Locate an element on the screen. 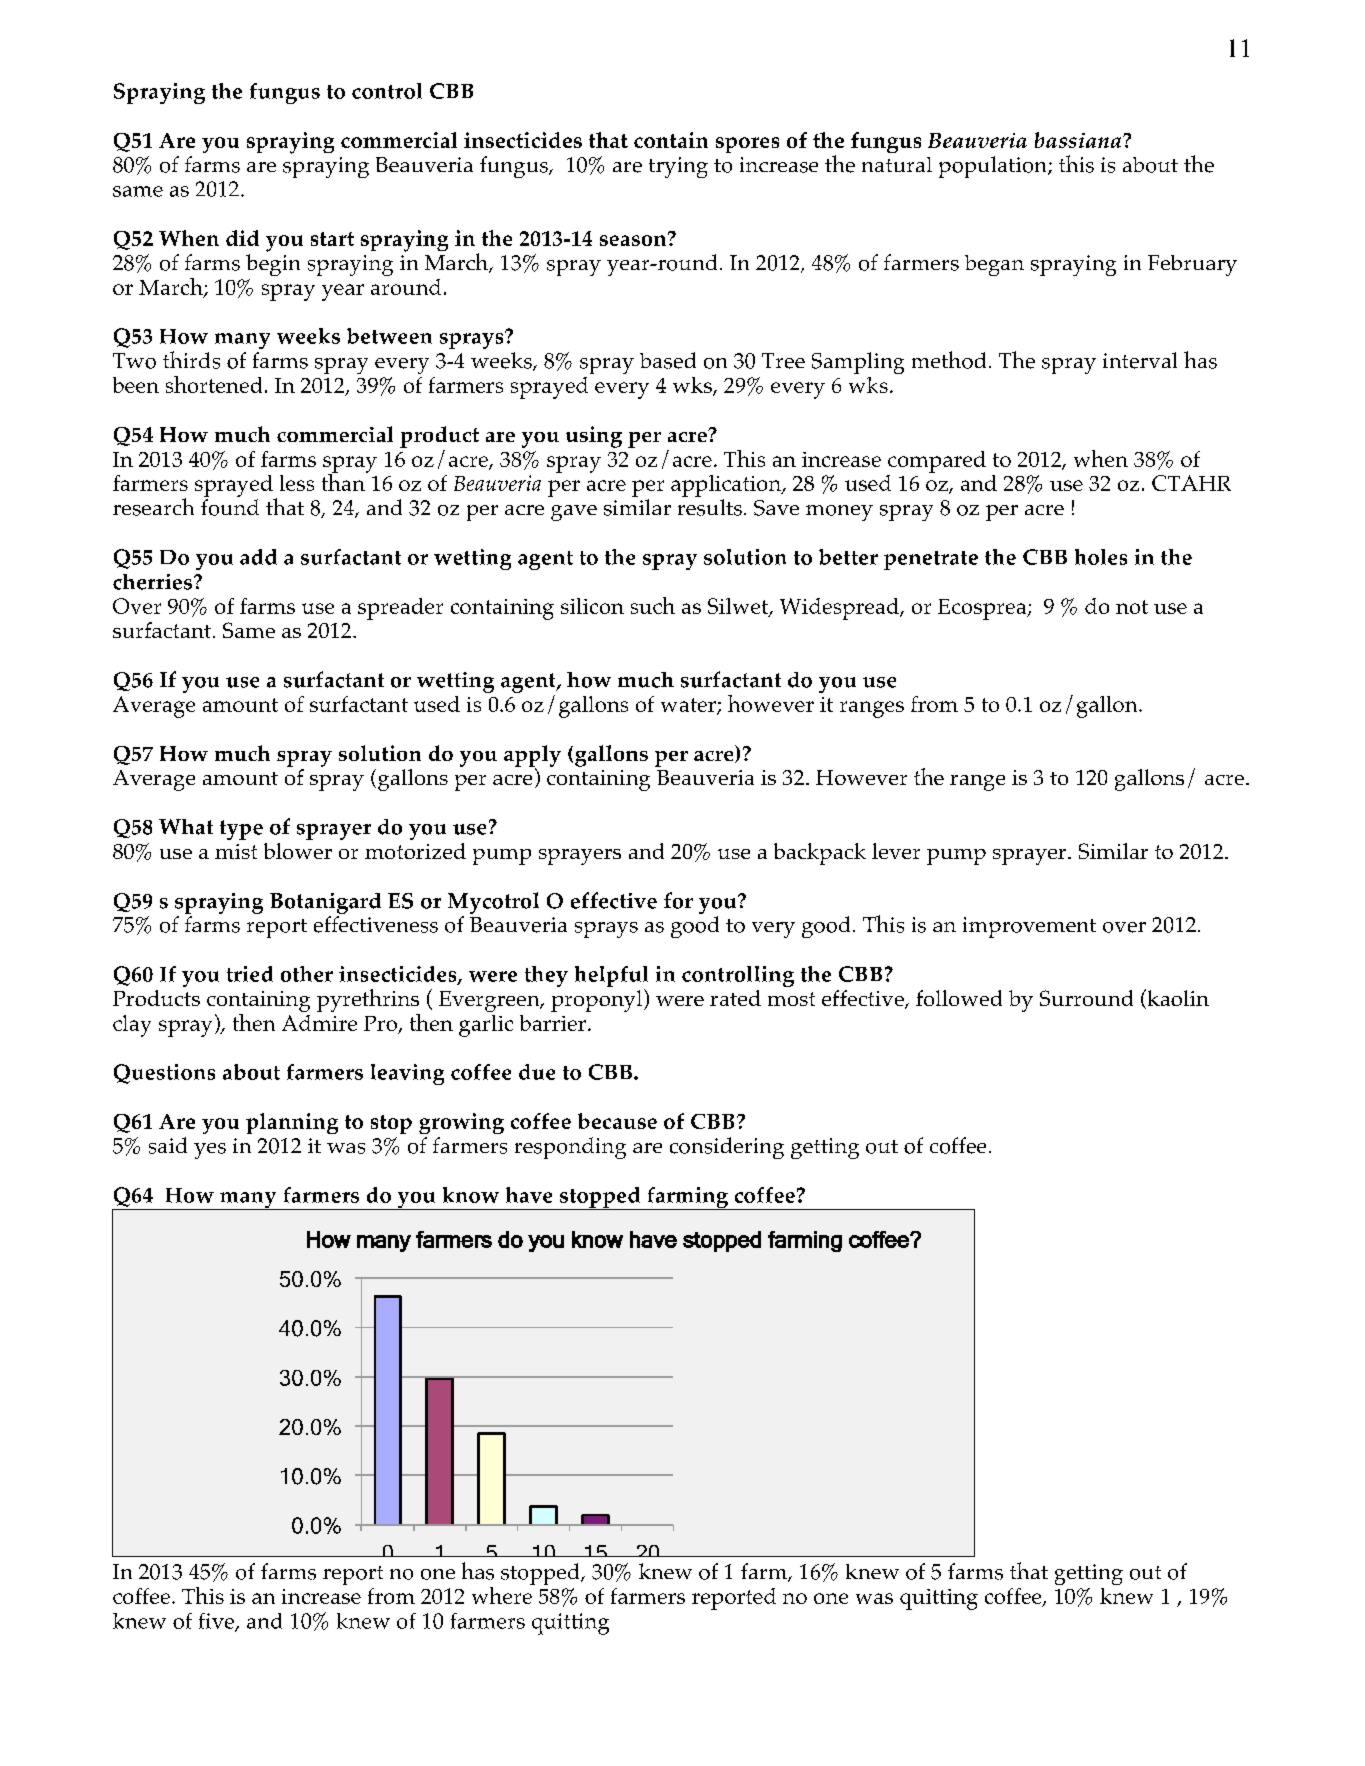 This screenshot has height=1766, width=1365. trying is located at coordinates (678, 167).
